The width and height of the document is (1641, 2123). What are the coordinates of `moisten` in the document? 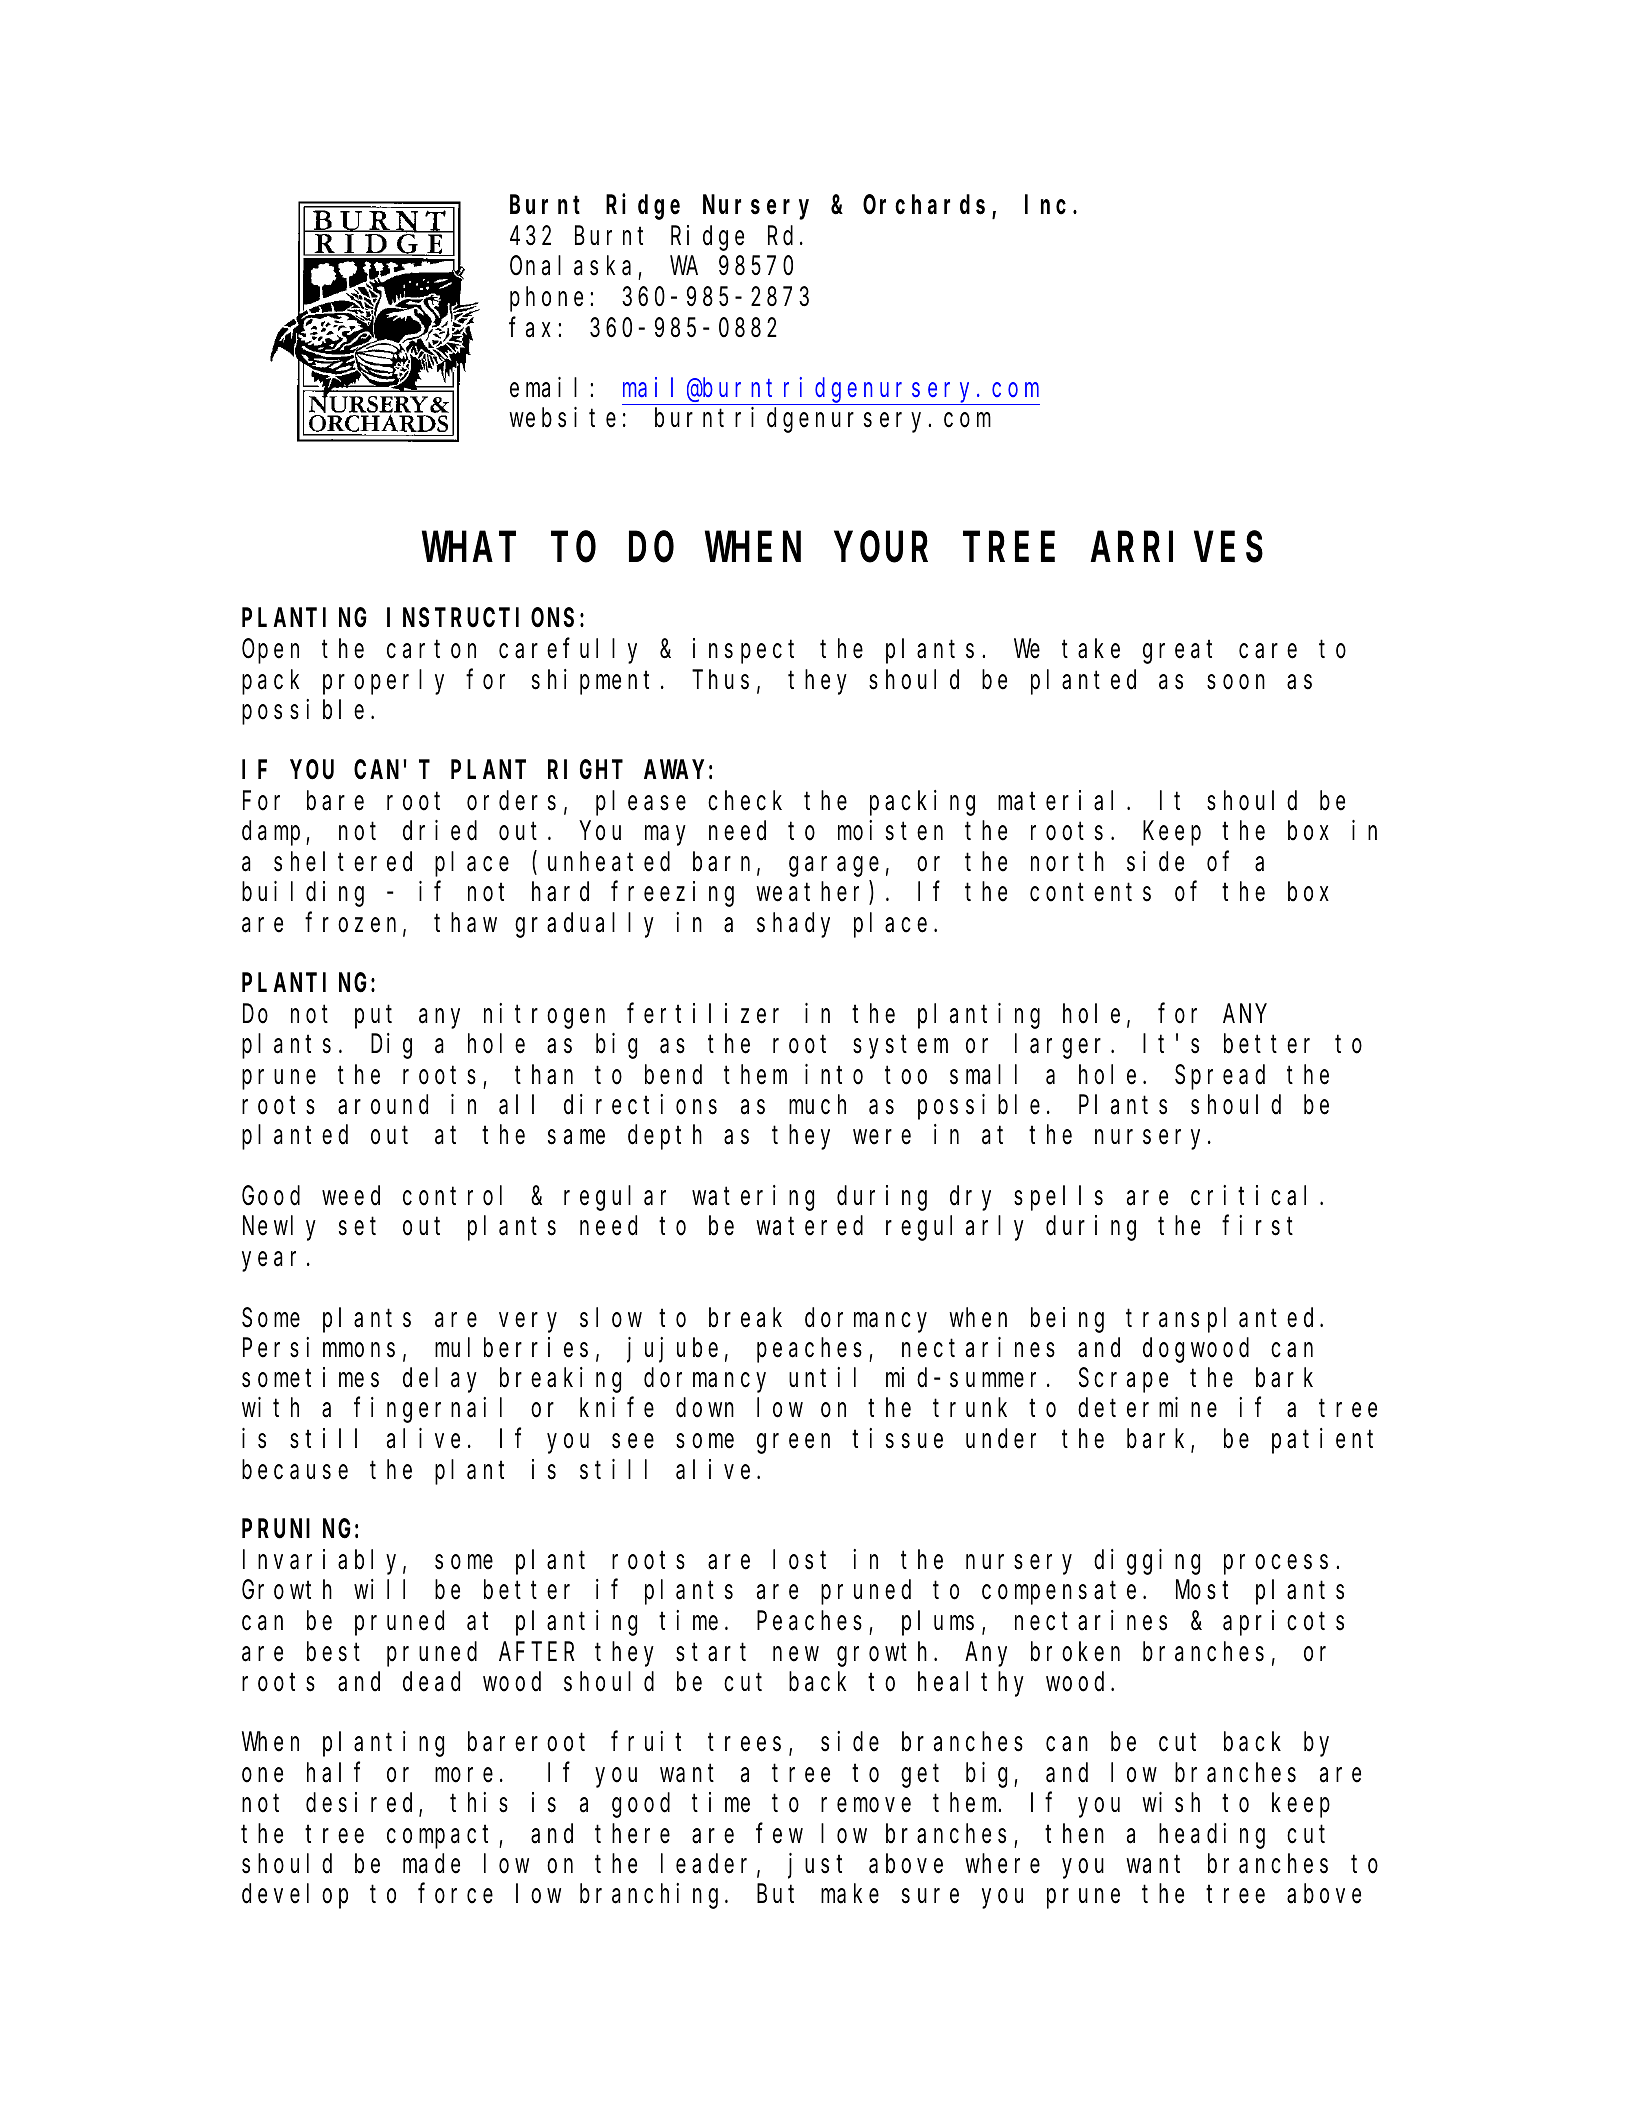 It's located at (890, 831).
